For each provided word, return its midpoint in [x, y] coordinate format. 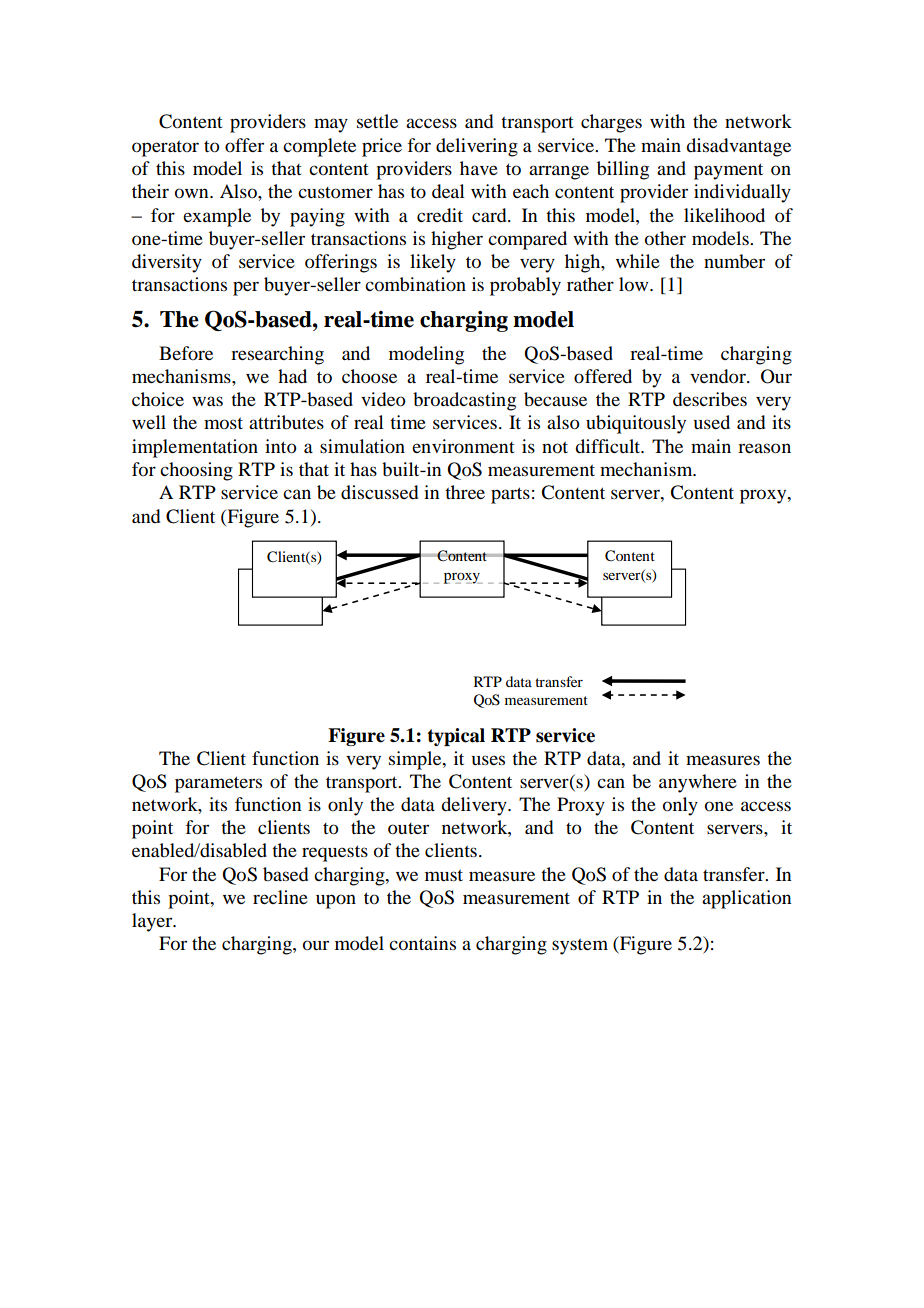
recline [280, 897]
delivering [477, 147]
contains [422, 943]
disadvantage [738, 147]
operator [165, 149]
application [746, 899]
